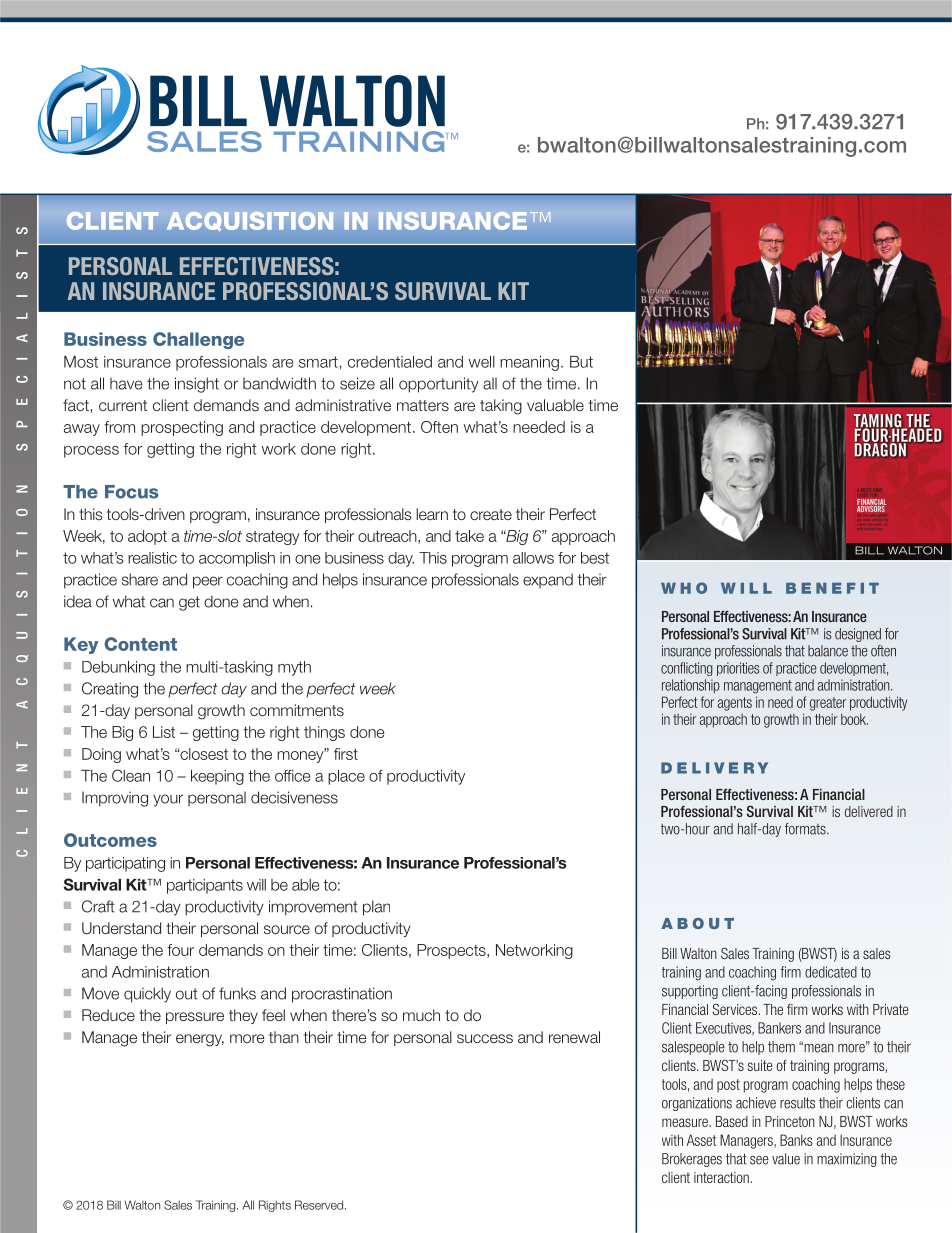  Describe the element at coordinates (346, 777) in the document. I see `place` at that location.
